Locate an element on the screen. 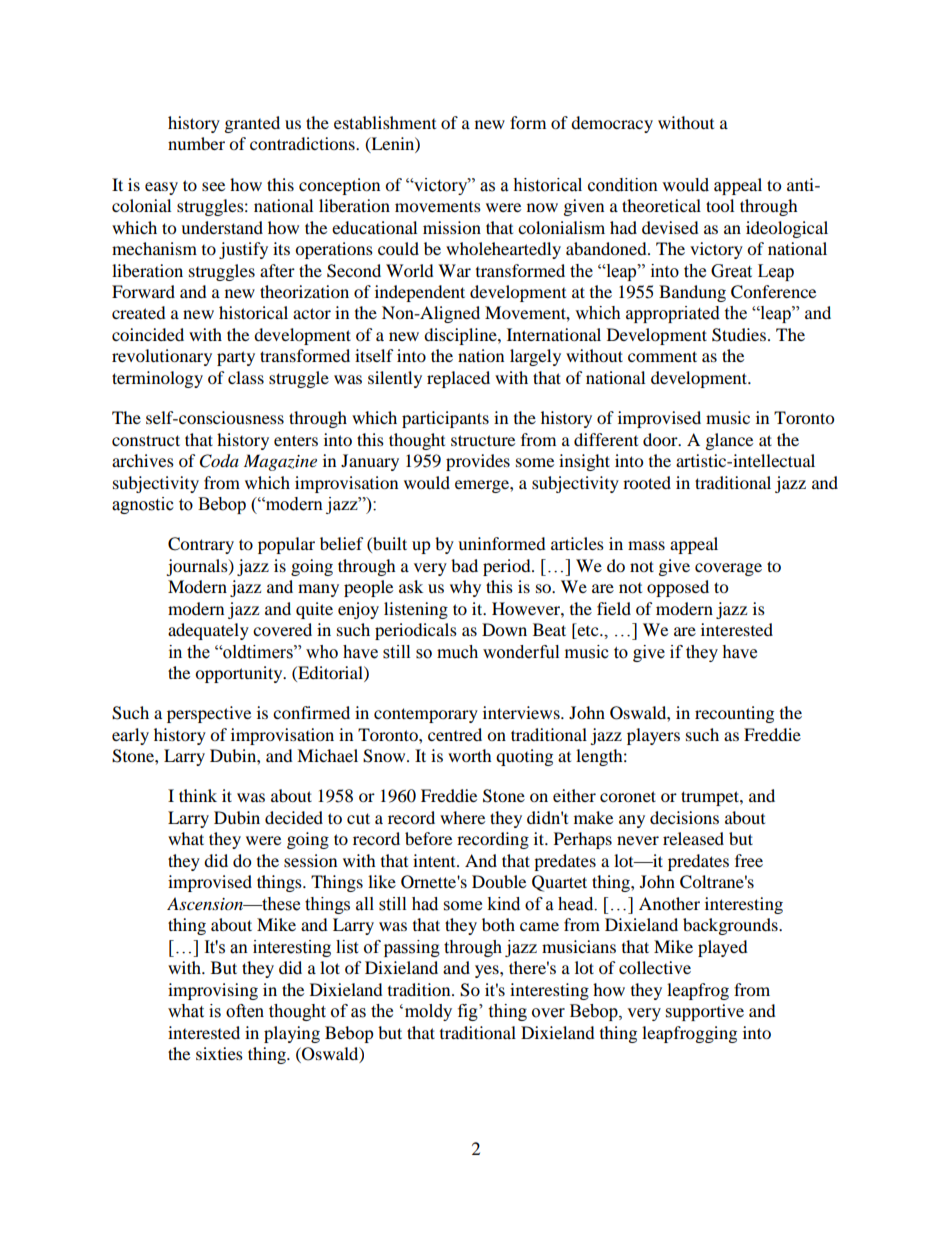  journals is located at coordinates (198, 567).
